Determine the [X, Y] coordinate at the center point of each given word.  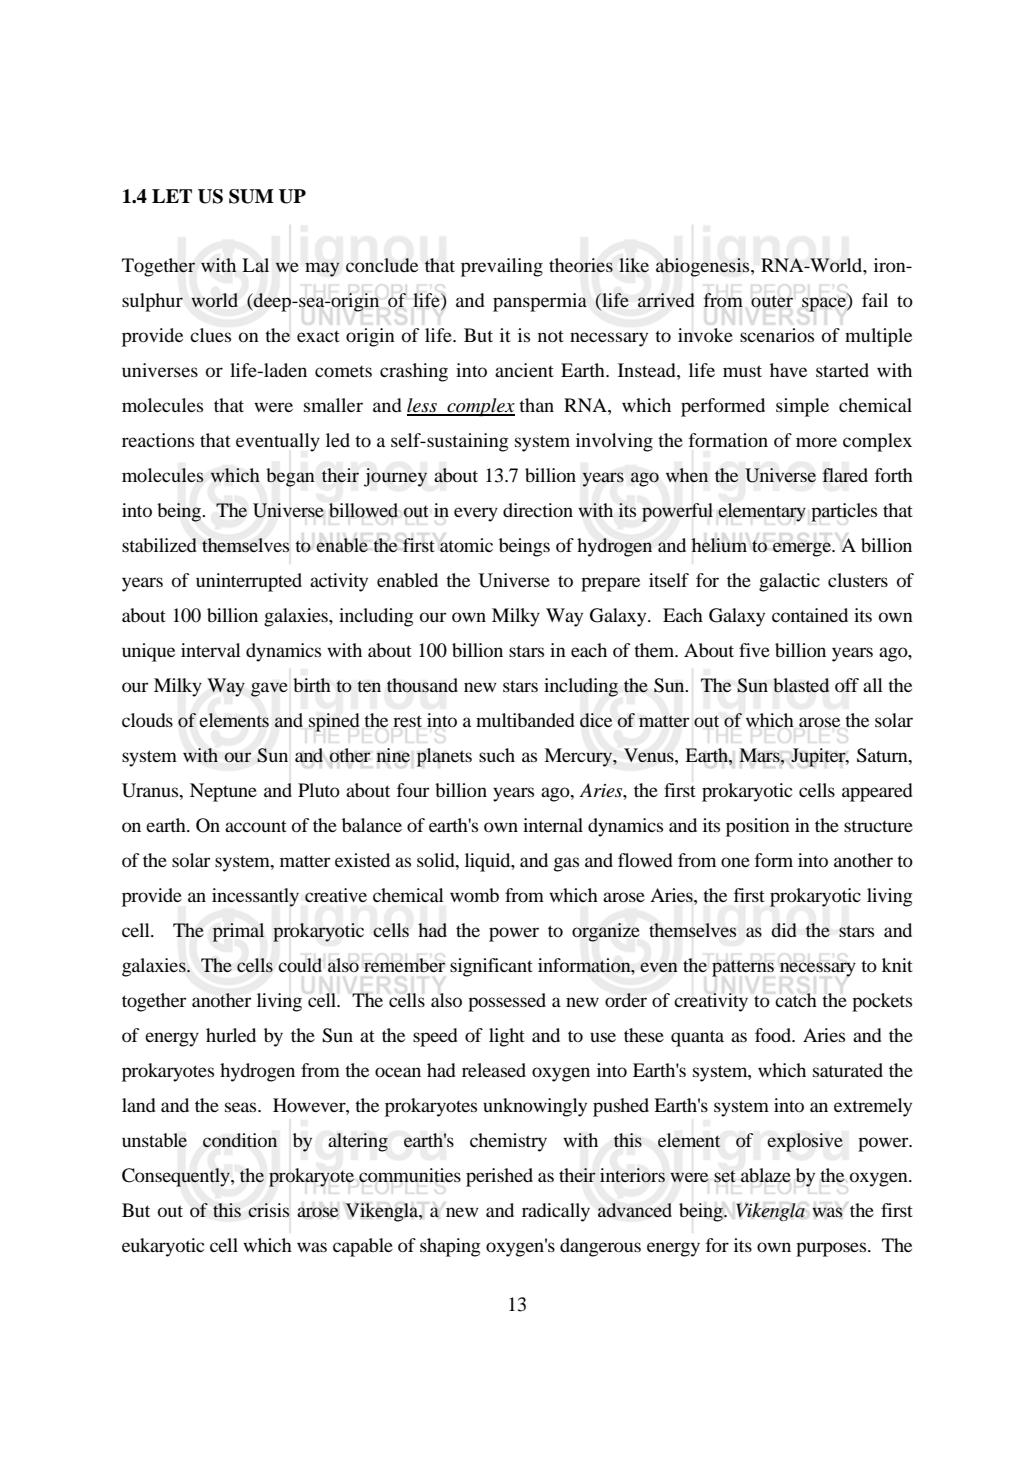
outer [772, 302]
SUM [251, 196]
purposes [832, 1249]
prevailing [502, 267]
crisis [269, 1210]
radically [556, 1212]
